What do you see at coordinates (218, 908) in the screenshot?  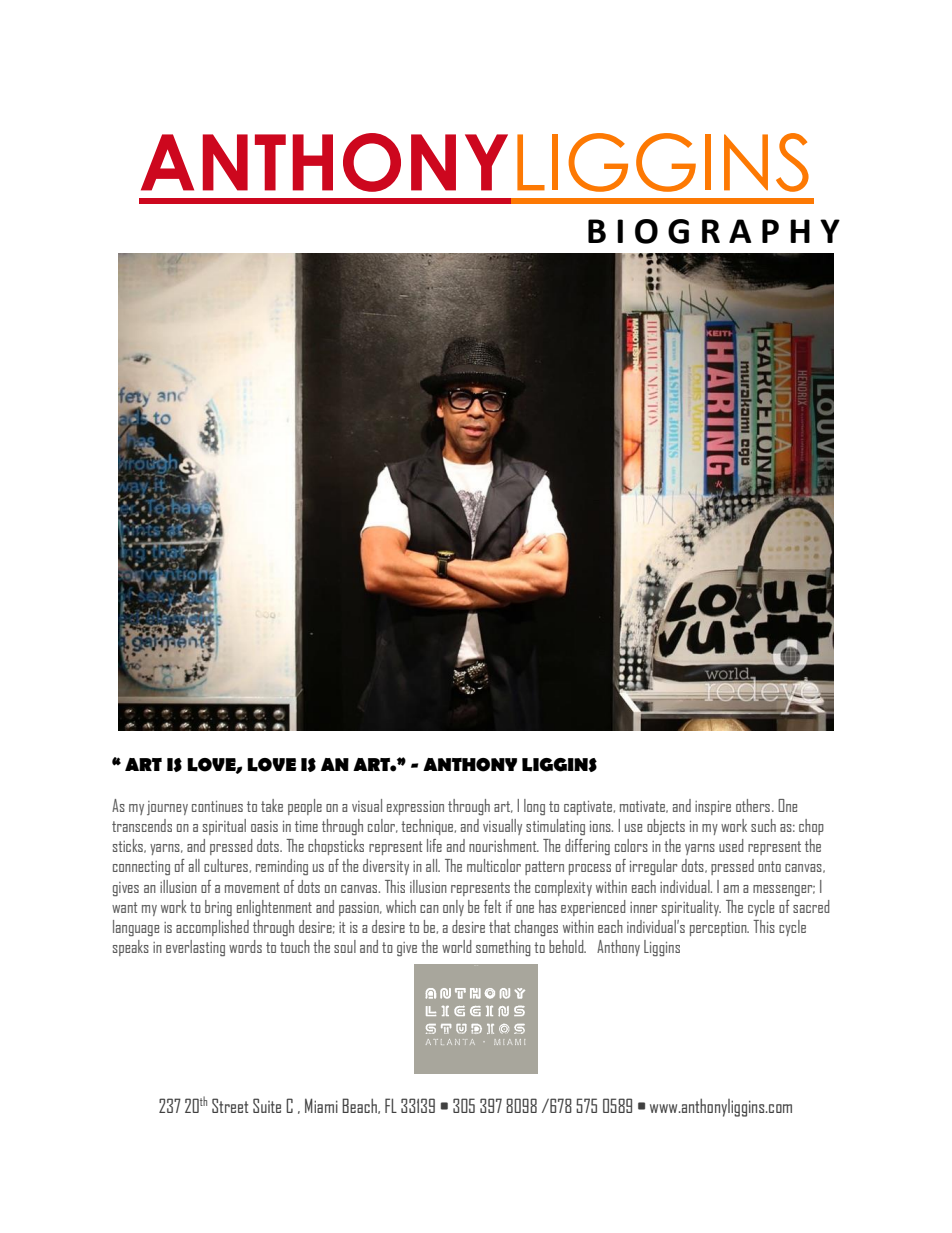 I see `bring` at bounding box center [218, 908].
